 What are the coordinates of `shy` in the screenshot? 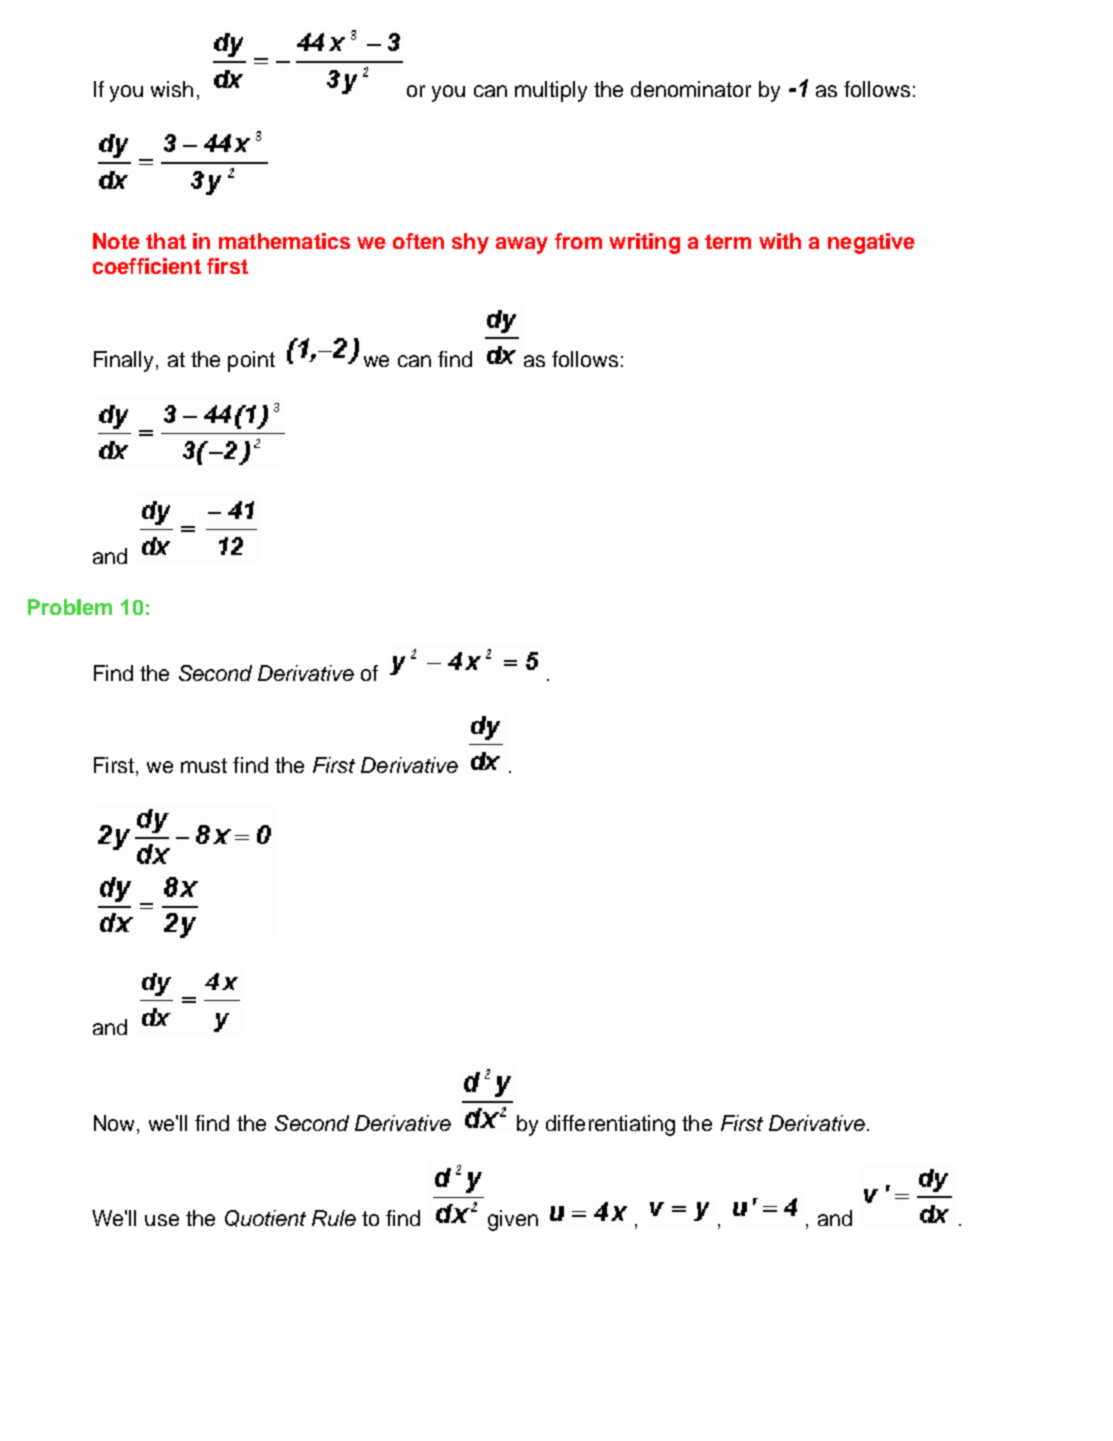 It's located at (470, 243).
